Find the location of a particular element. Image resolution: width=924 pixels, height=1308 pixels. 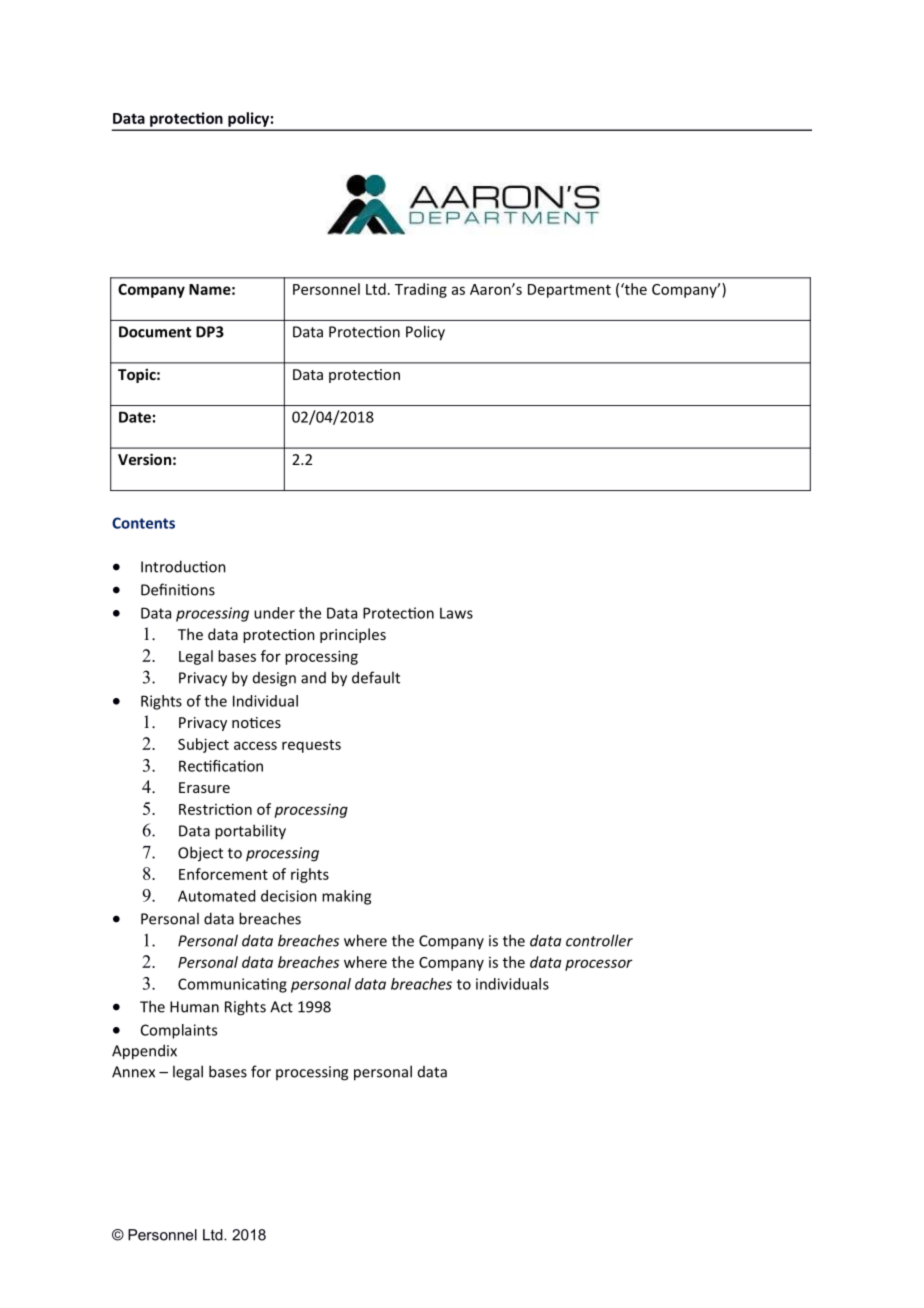

default is located at coordinates (376, 677).
